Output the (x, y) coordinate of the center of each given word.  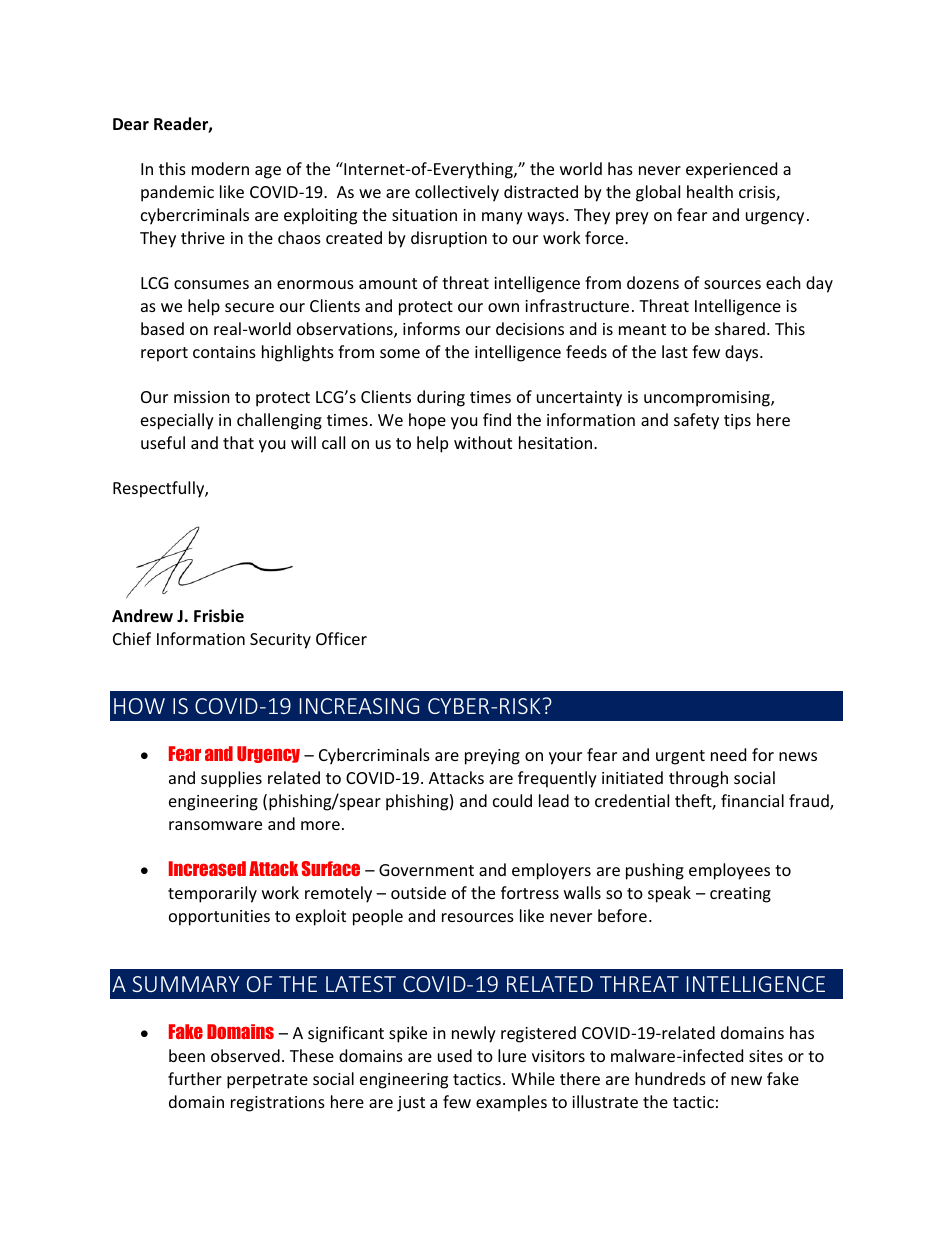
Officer (341, 638)
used (455, 1055)
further (195, 1078)
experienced (731, 170)
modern (220, 168)
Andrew (142, 615)
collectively (457, 193)
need (728, 754)
